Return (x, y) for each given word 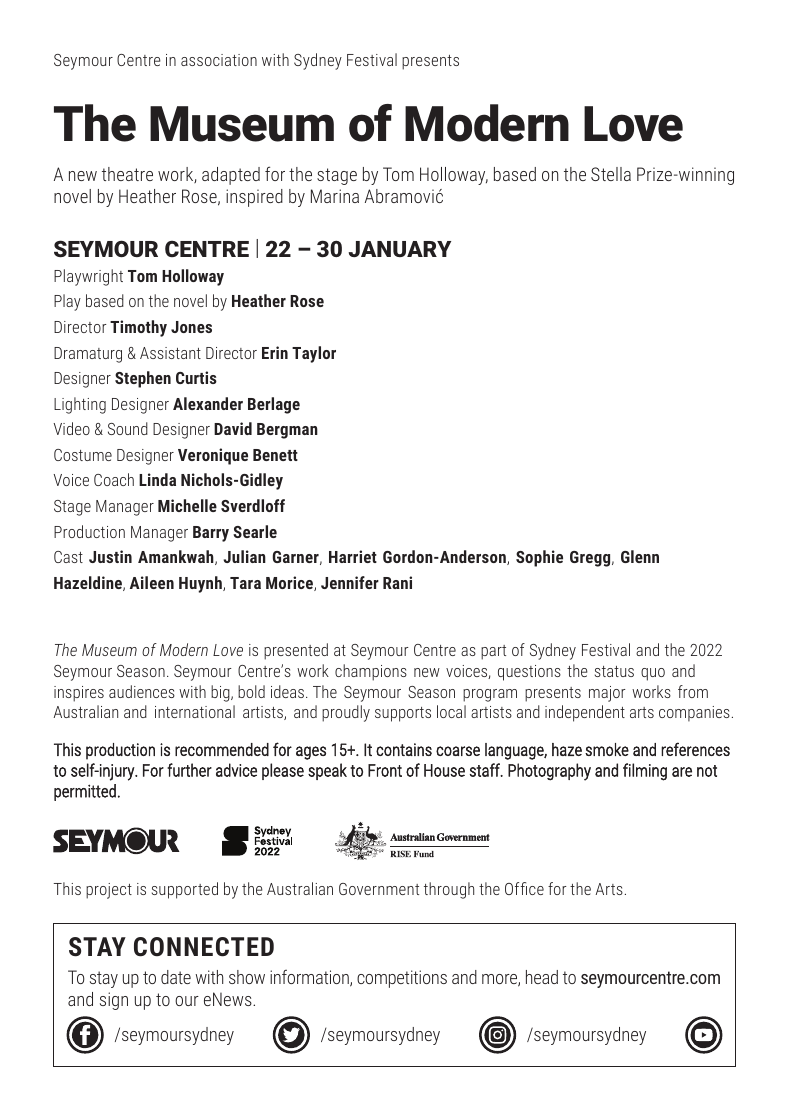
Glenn (640, 556)
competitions (402, 979)
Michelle (187, 505)
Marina (335, 196)
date (176, 977)
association (219, 60)
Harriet (353, 556)
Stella (611, 174)
